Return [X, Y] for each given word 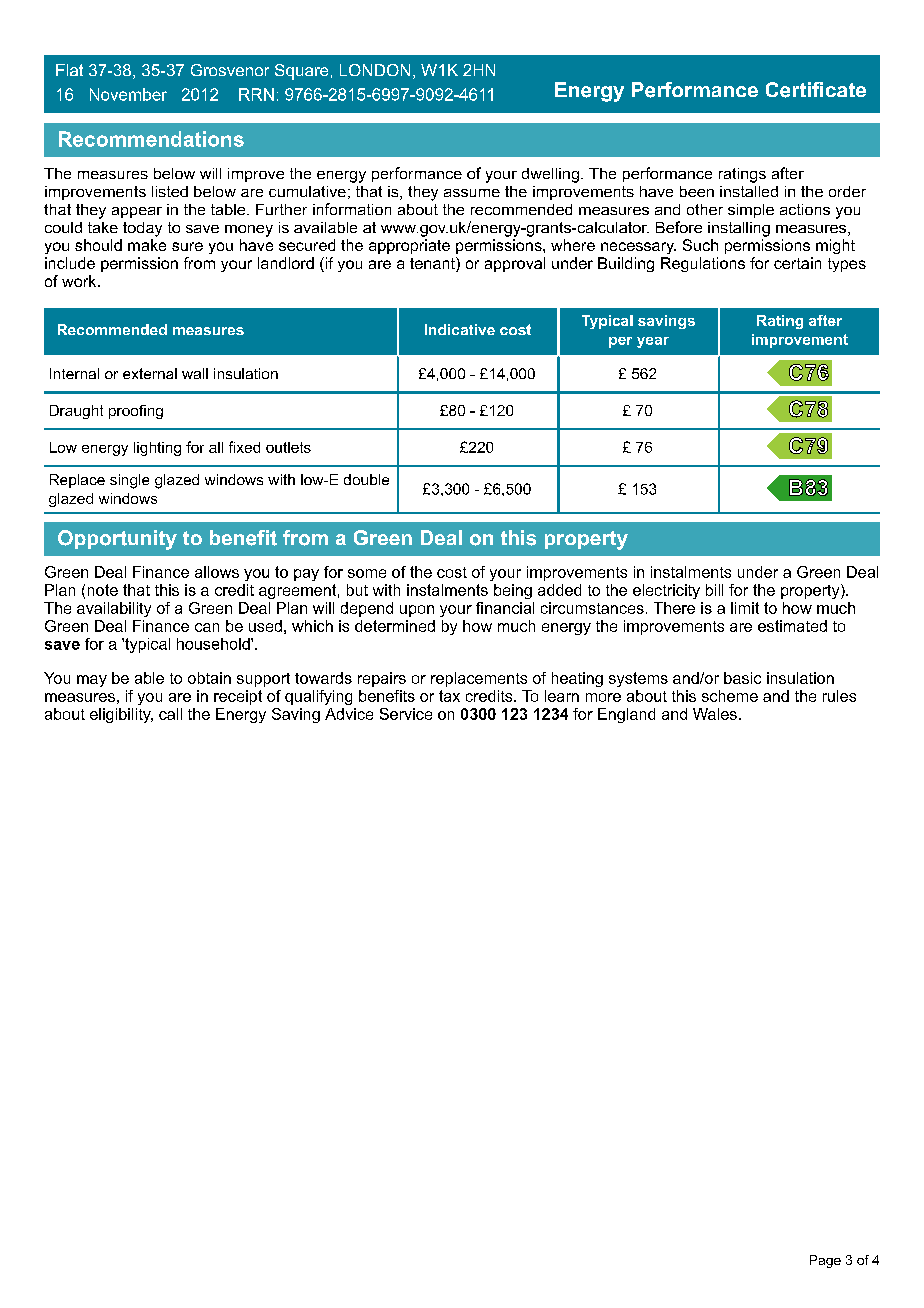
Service [406, 714]
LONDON [375, 70]
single [129, 481]
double [366, 479]
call [170, 714]
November [128, 94]
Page [825, 1261]
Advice [349, 714]
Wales [715, 714]
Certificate [816, 90]
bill [714, 590]
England [626, 715]
